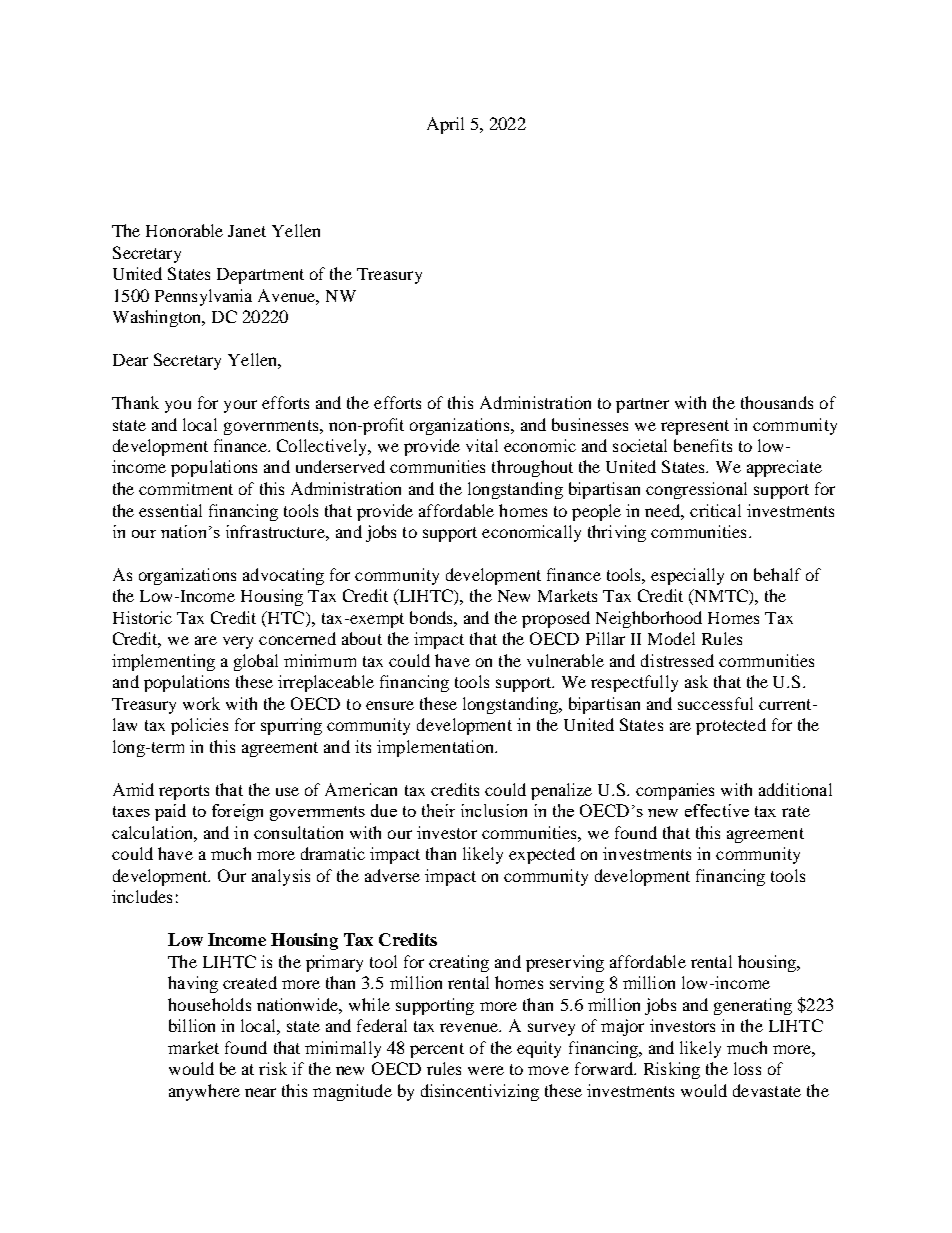  Describe the element at coordinates (731, 726) in the page. I see `protected` at that location.
